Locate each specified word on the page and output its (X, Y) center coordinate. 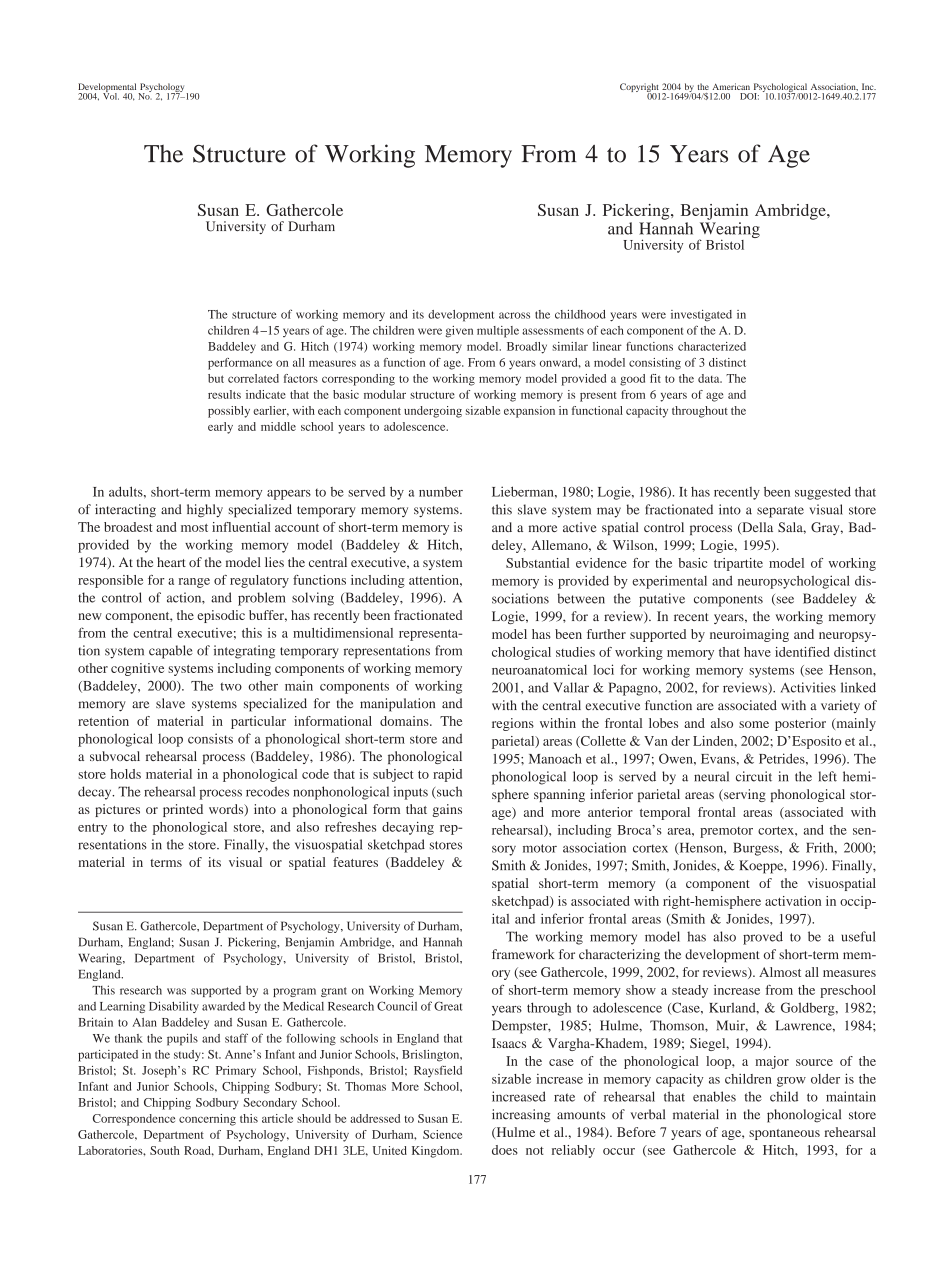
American (731, 86)
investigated (701, 316)
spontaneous (784, 1134)
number (441, 492)
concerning (207, 1120)
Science (442, 1134)
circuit (754, 776)
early (220, 428)
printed (183, 810)
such (448, 792)
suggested (823, 493)
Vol (111, 95)
